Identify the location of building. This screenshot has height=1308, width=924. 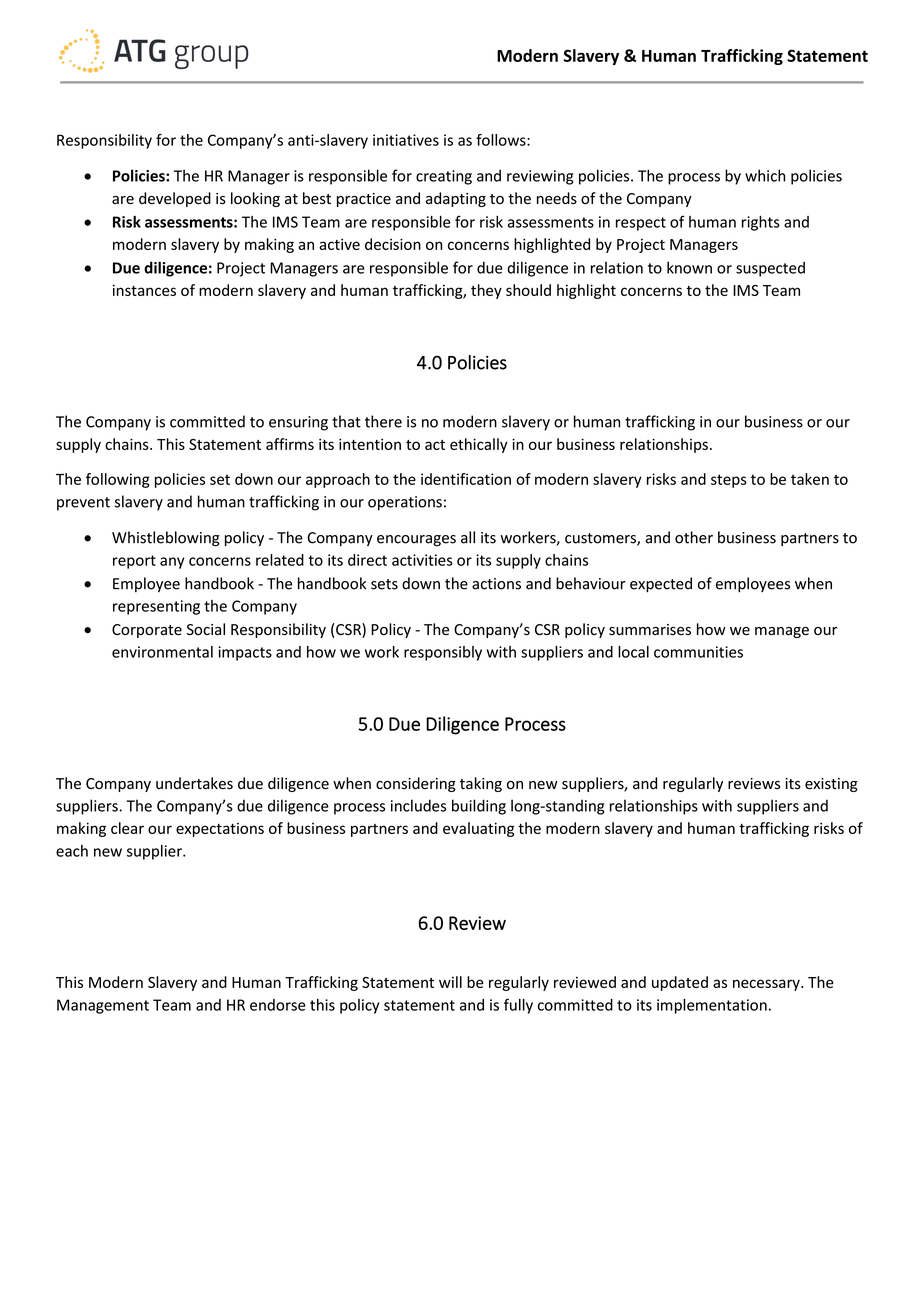
(479, 807).
